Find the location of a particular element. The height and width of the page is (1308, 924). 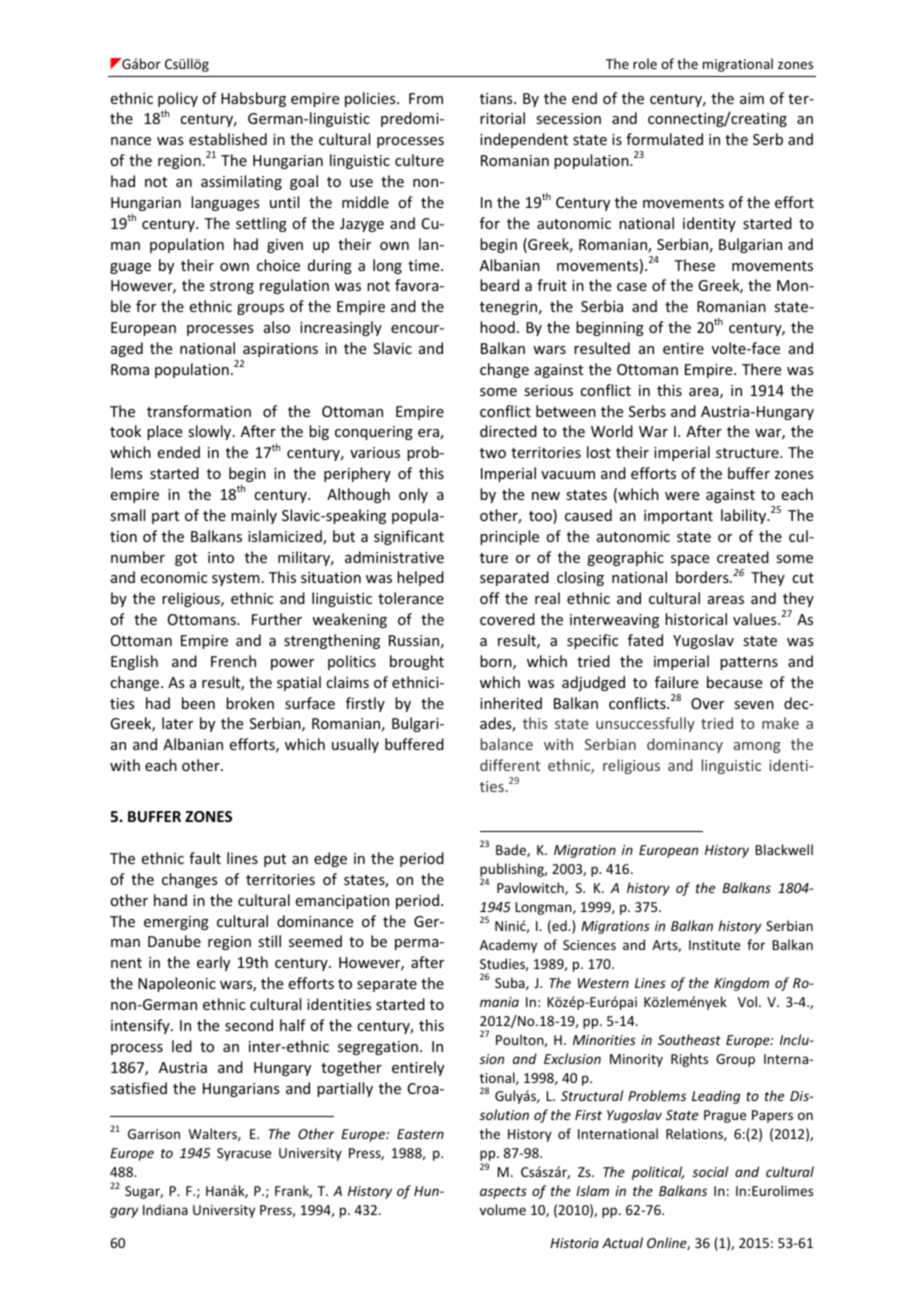

Syracuse is located at coordinates (244, 1154).
